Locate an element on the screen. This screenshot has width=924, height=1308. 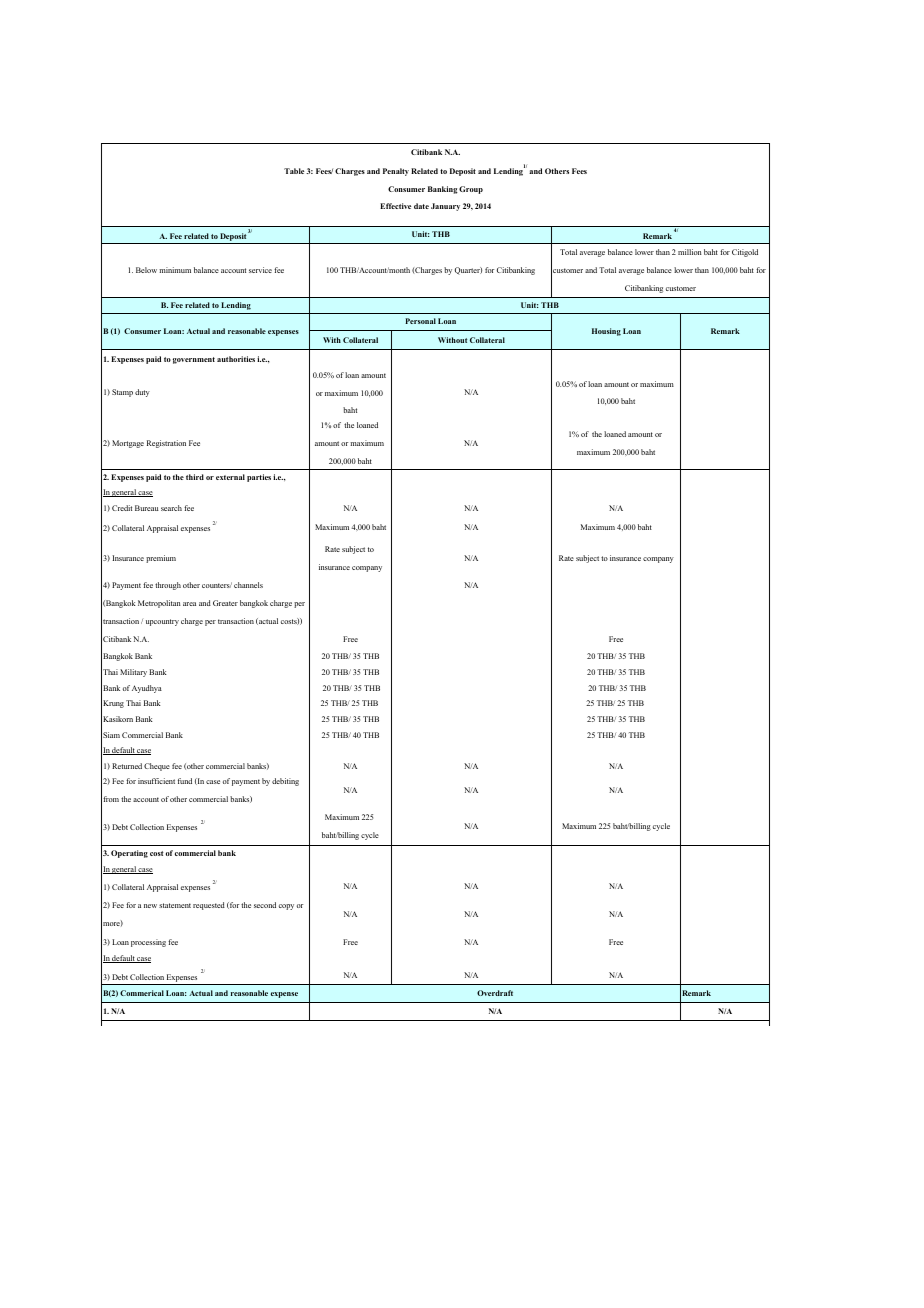
minimum is located at coordinates (175, 270).
